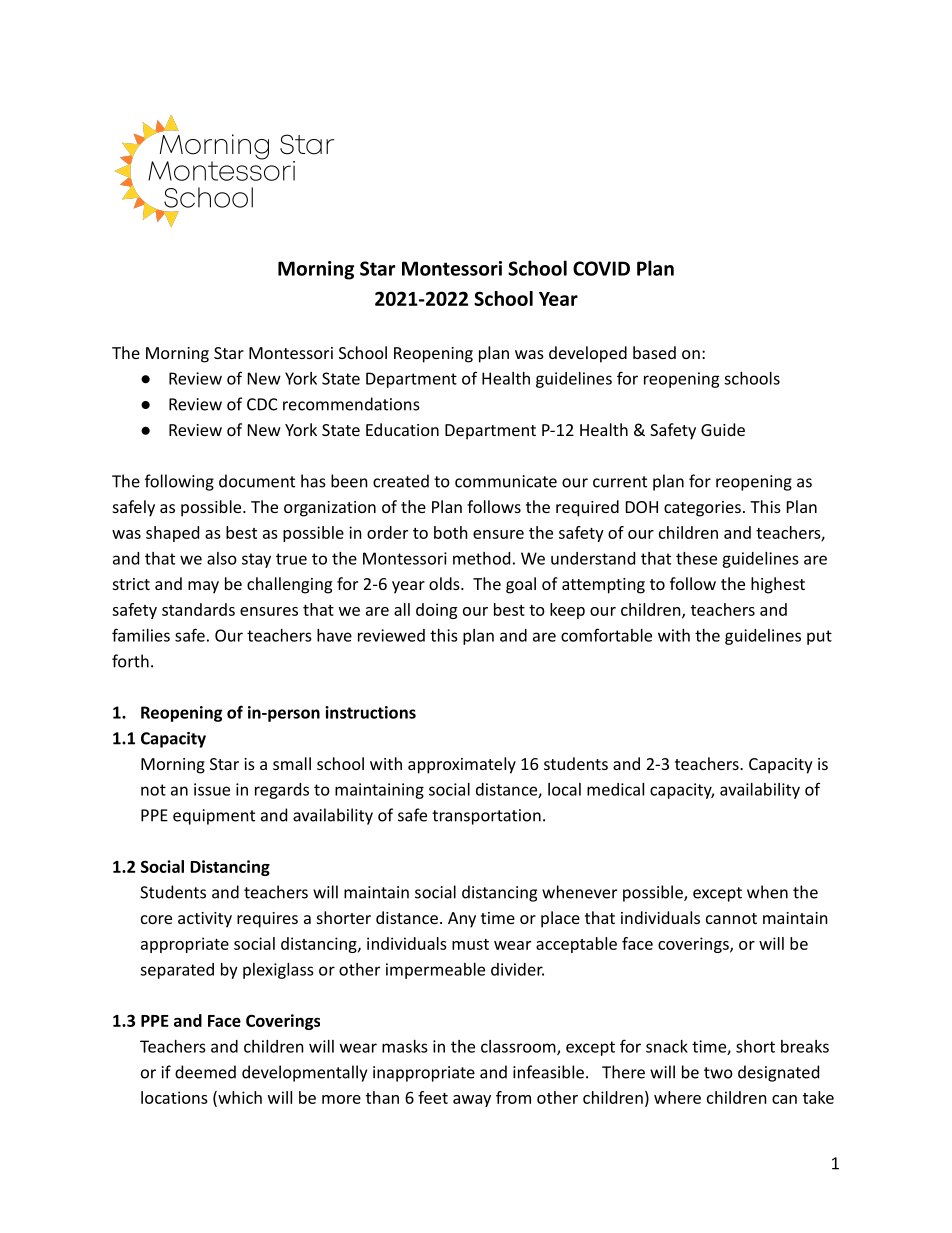  Describe the element at coordinates (462, 920) in the screenshot. I see `Any` at that location.
